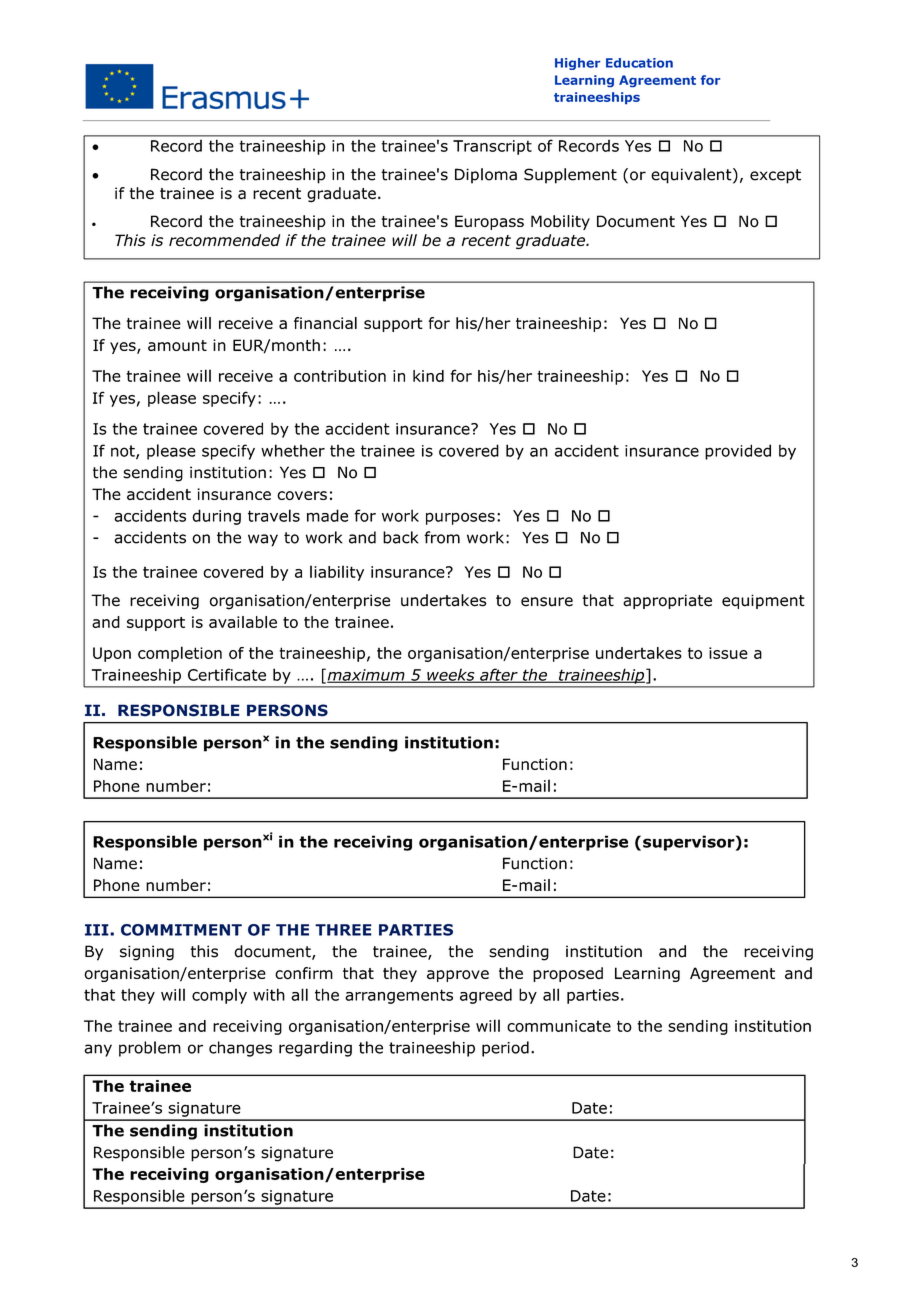  Describe the element at coordinates (568, 974) in the page. I see `proposed` at that location.
